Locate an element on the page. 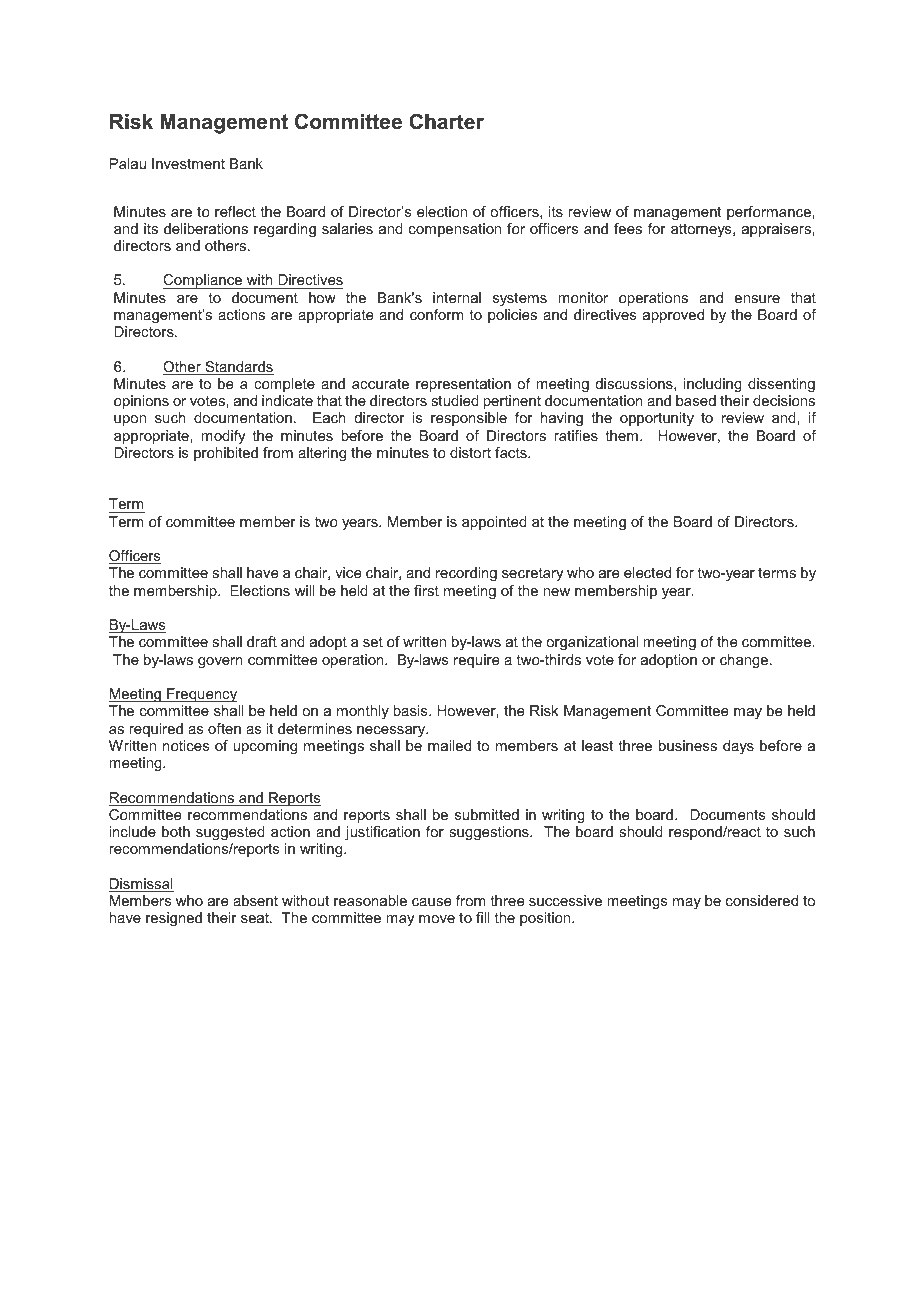 The width and height of the image is (924, 1308). absent is located at coordinates (255, 900).
